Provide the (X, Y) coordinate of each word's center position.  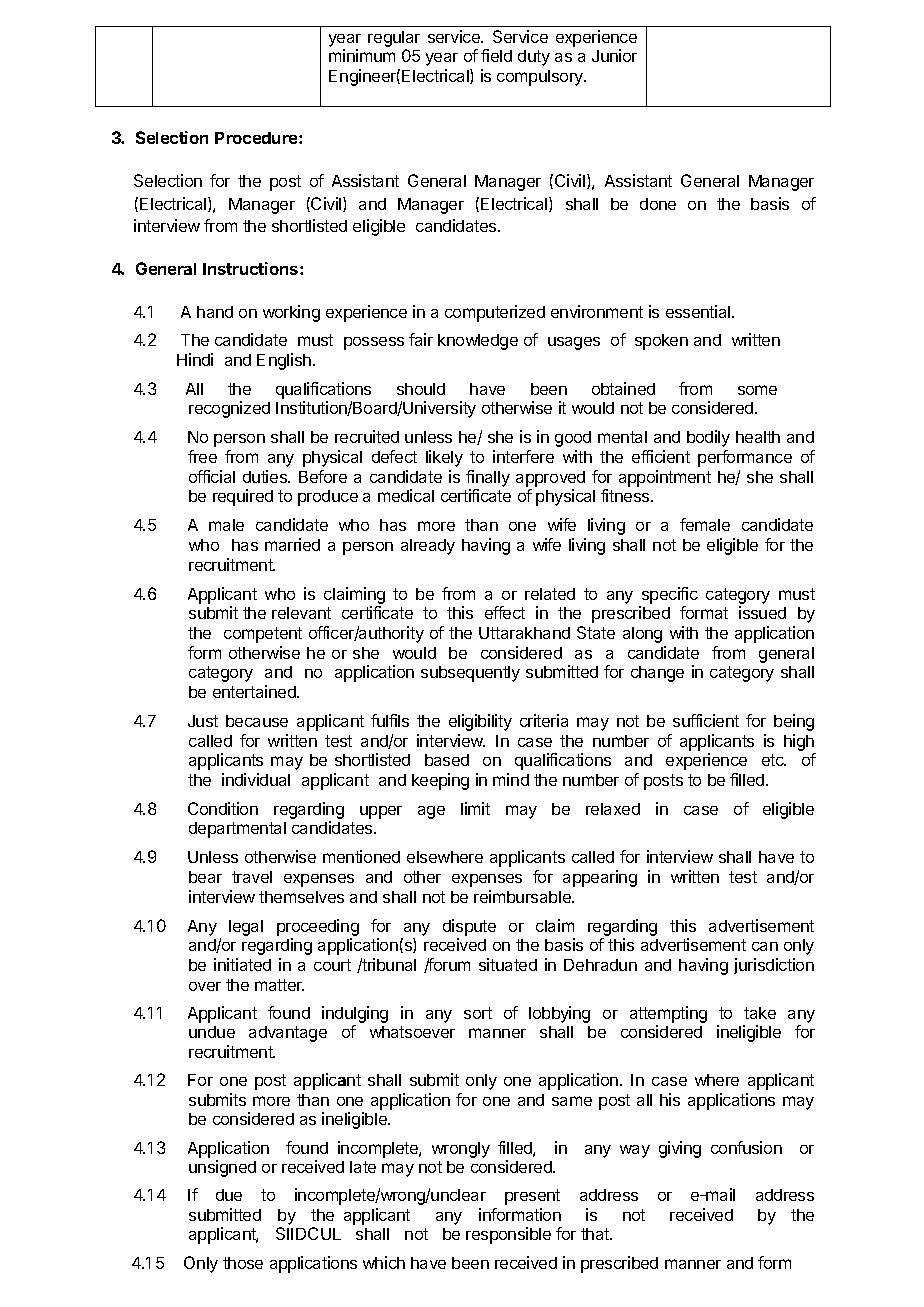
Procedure (257, 138)
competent (263, 635)
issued (762, 612)
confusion (746, 1147)
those (243, 1263)
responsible (508, 1235)
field (496, 55)
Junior (614, 55)
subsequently (470, 674)
